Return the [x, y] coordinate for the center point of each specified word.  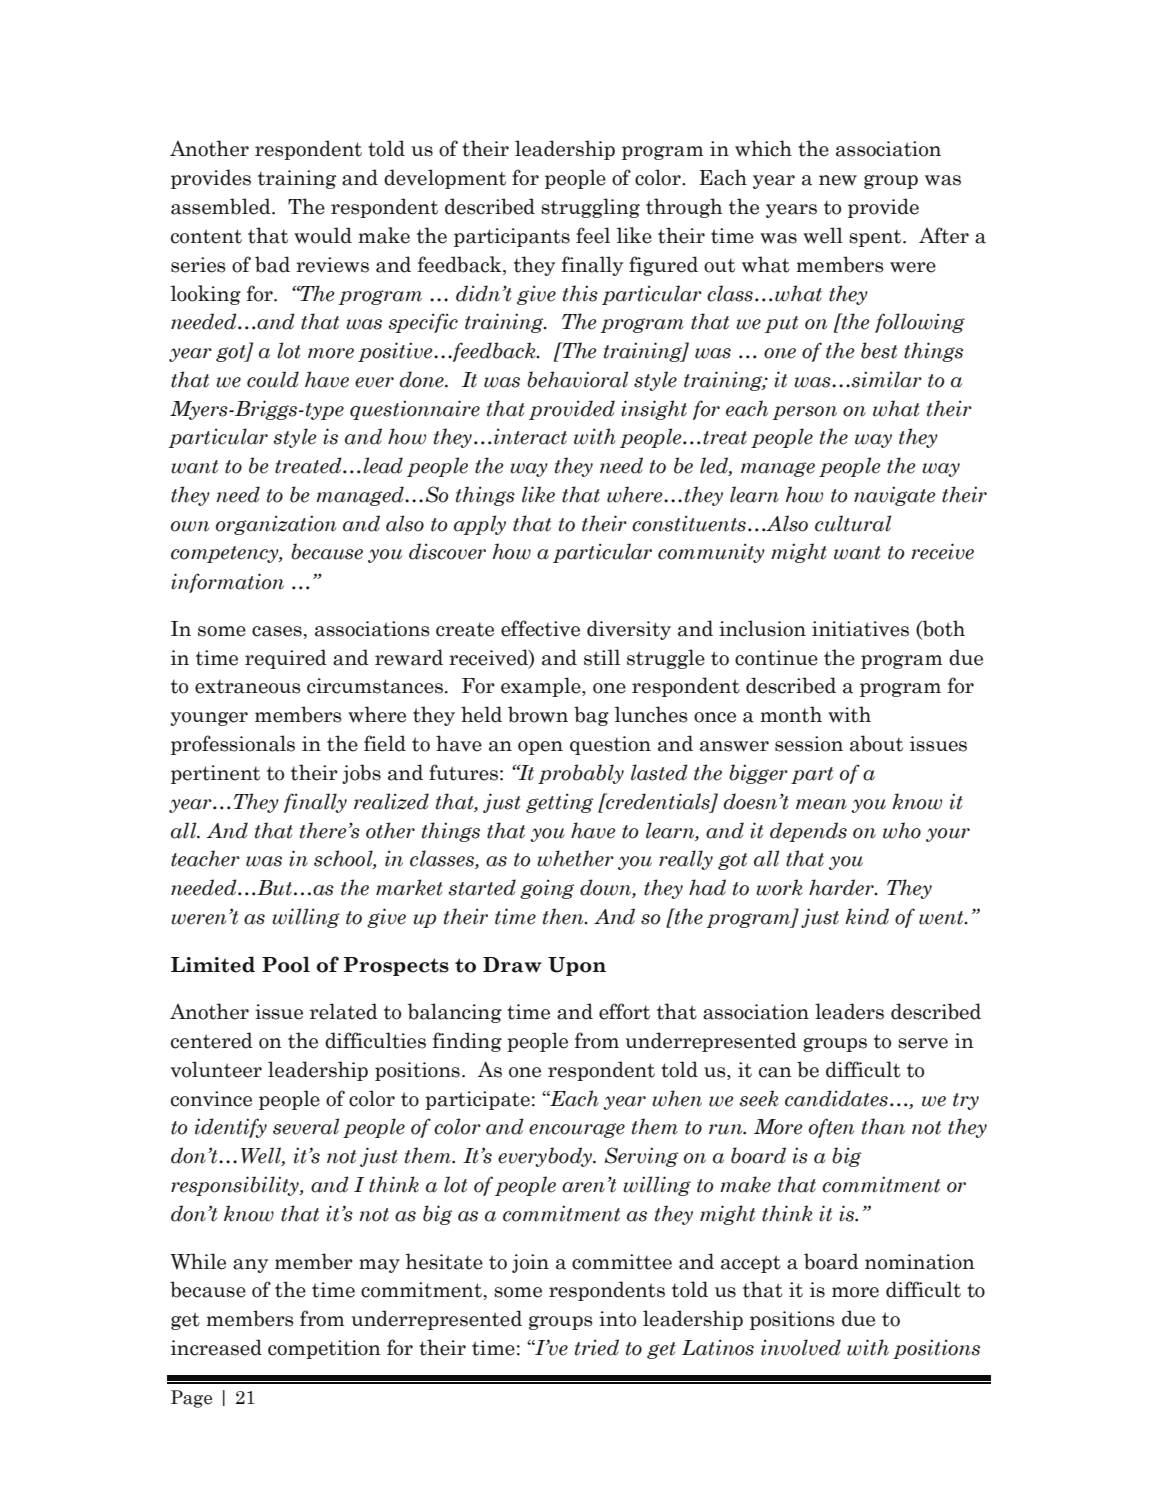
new [838, 180]
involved [801, 1347]
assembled [222, 206]
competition [324, 1349]
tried [597, 1347]
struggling [590, 208]
